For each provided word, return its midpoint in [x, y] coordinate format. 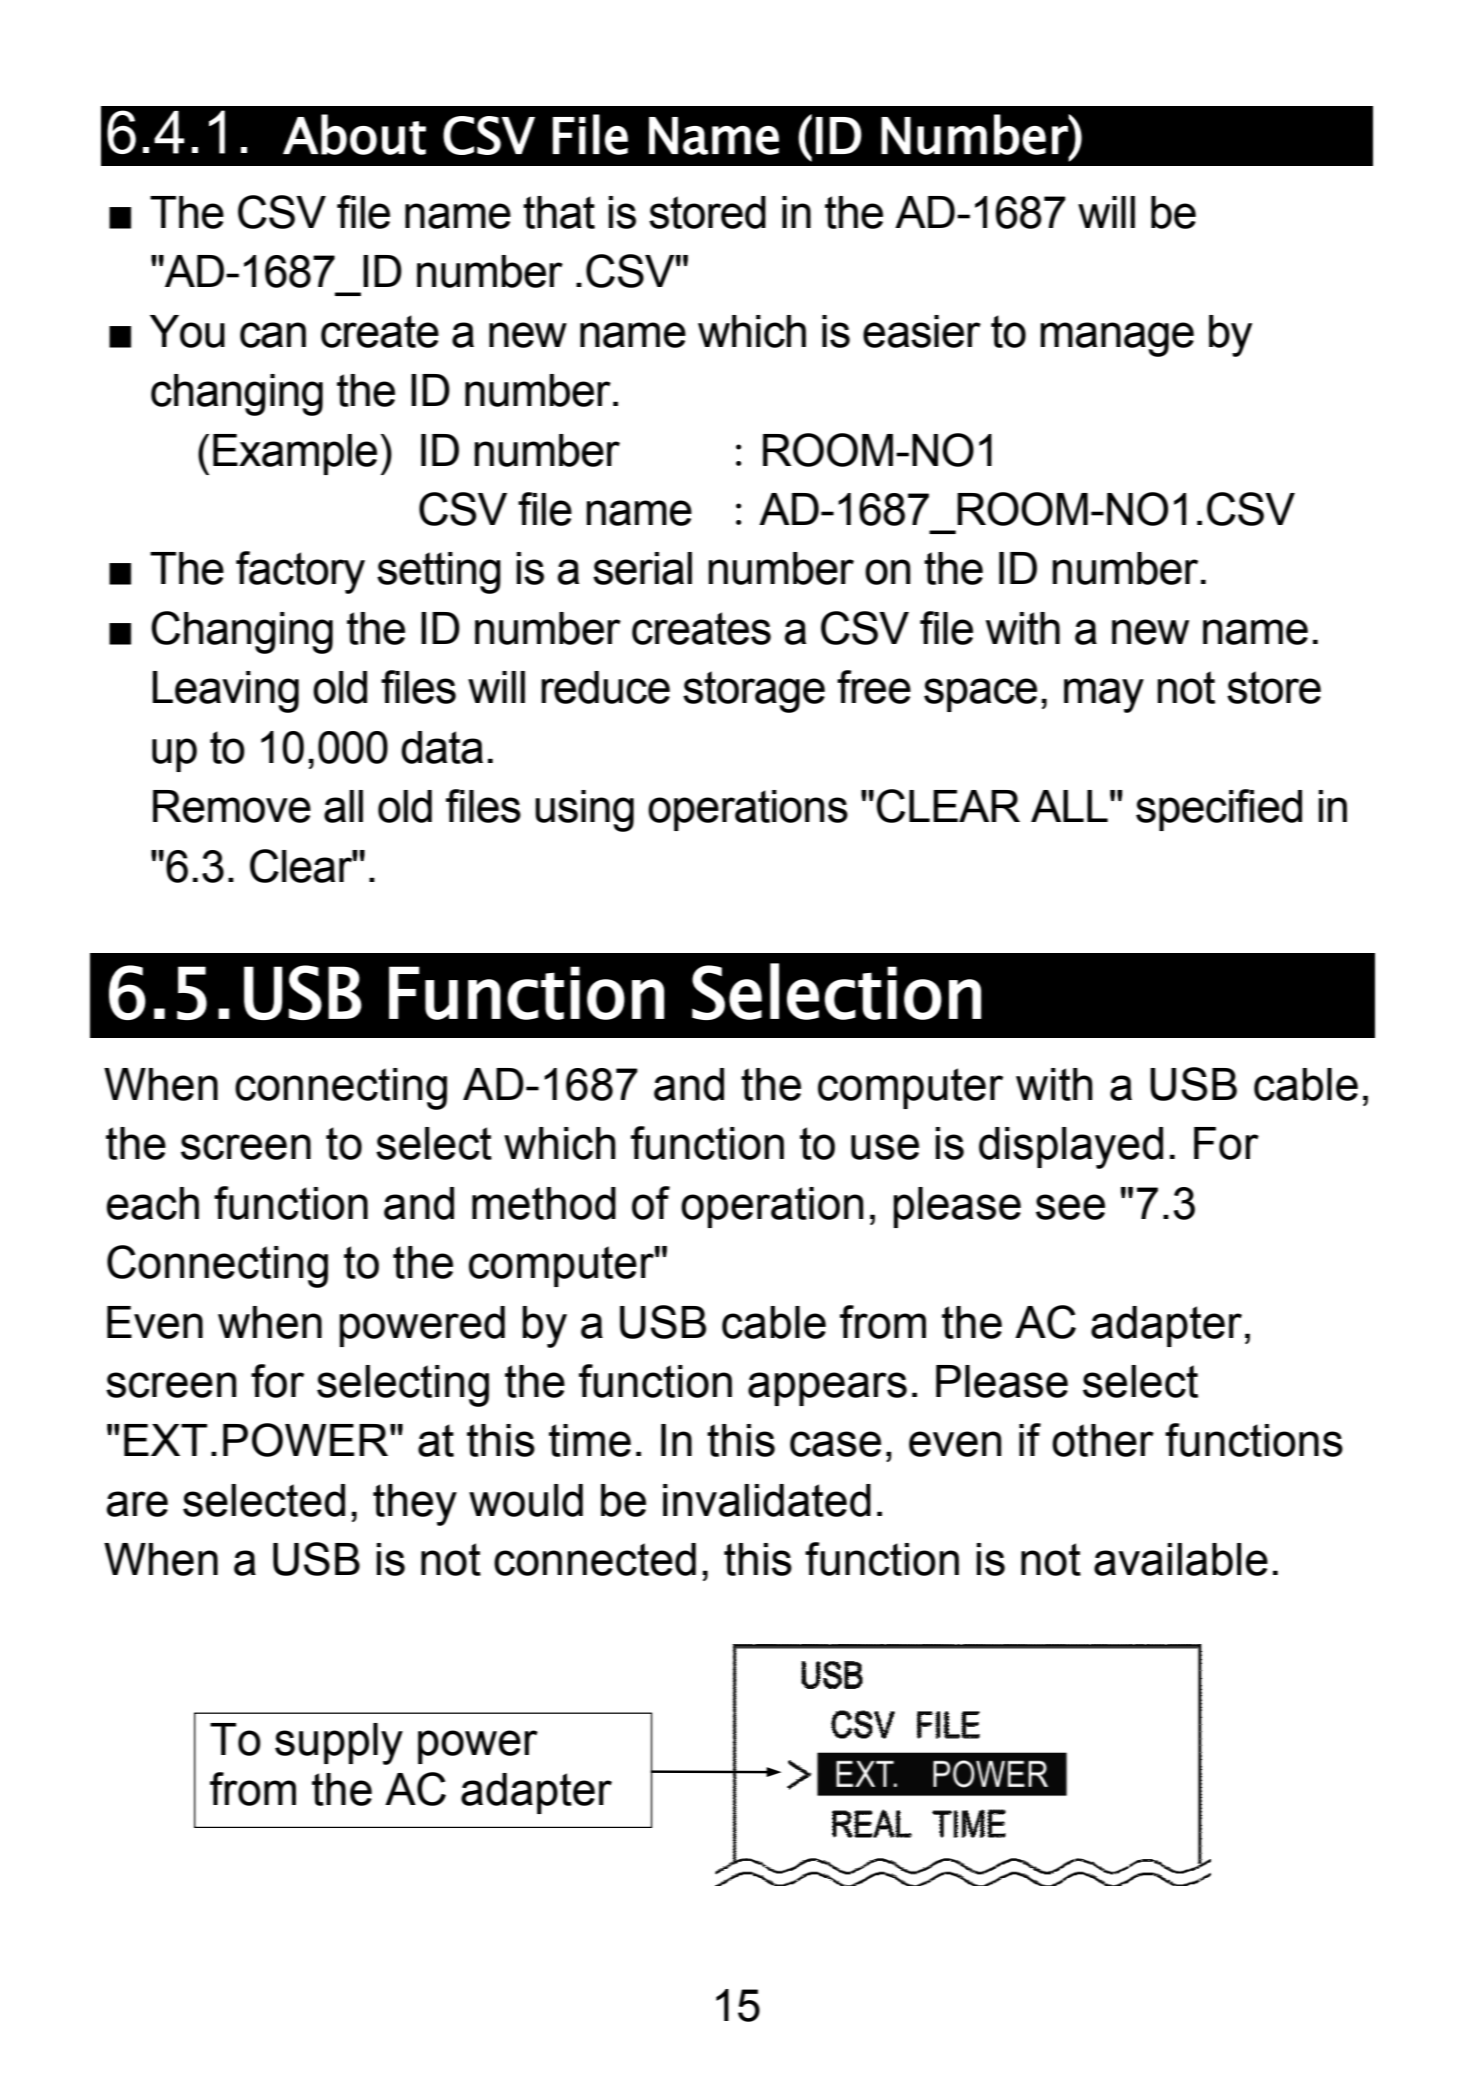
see [1070, 1207]
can [273, 335]
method [544, 1203]
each [153, 1203]
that [559, 212]
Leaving [225, 692]
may [1104, 695]
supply [339, 1744]
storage [754, 692]
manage [1117, 339]
